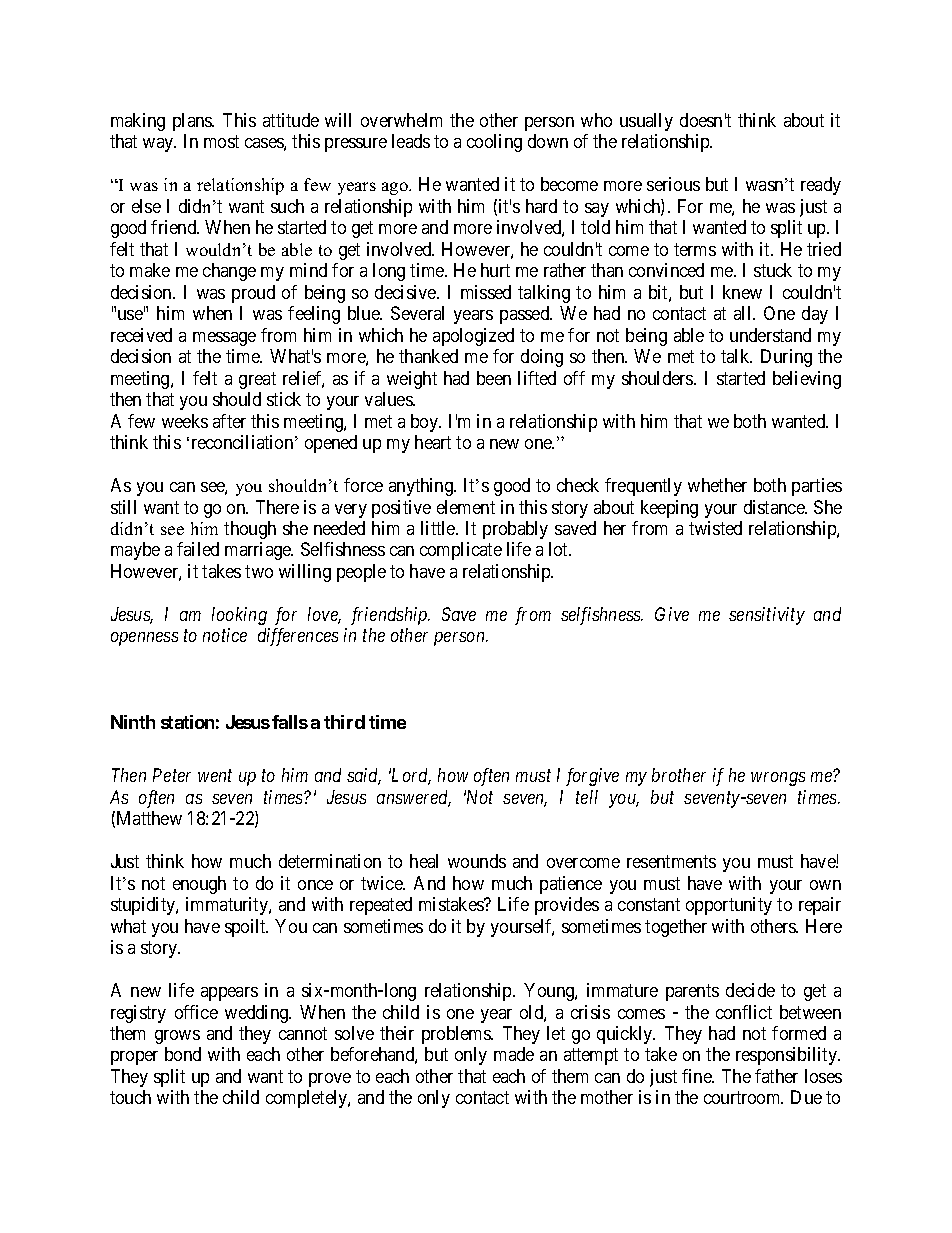 The height and width of the screenshot is (1233, 952). Describe the element at coordinates (767, 616) in the screenshot. I see `sensitivity` at that location.
